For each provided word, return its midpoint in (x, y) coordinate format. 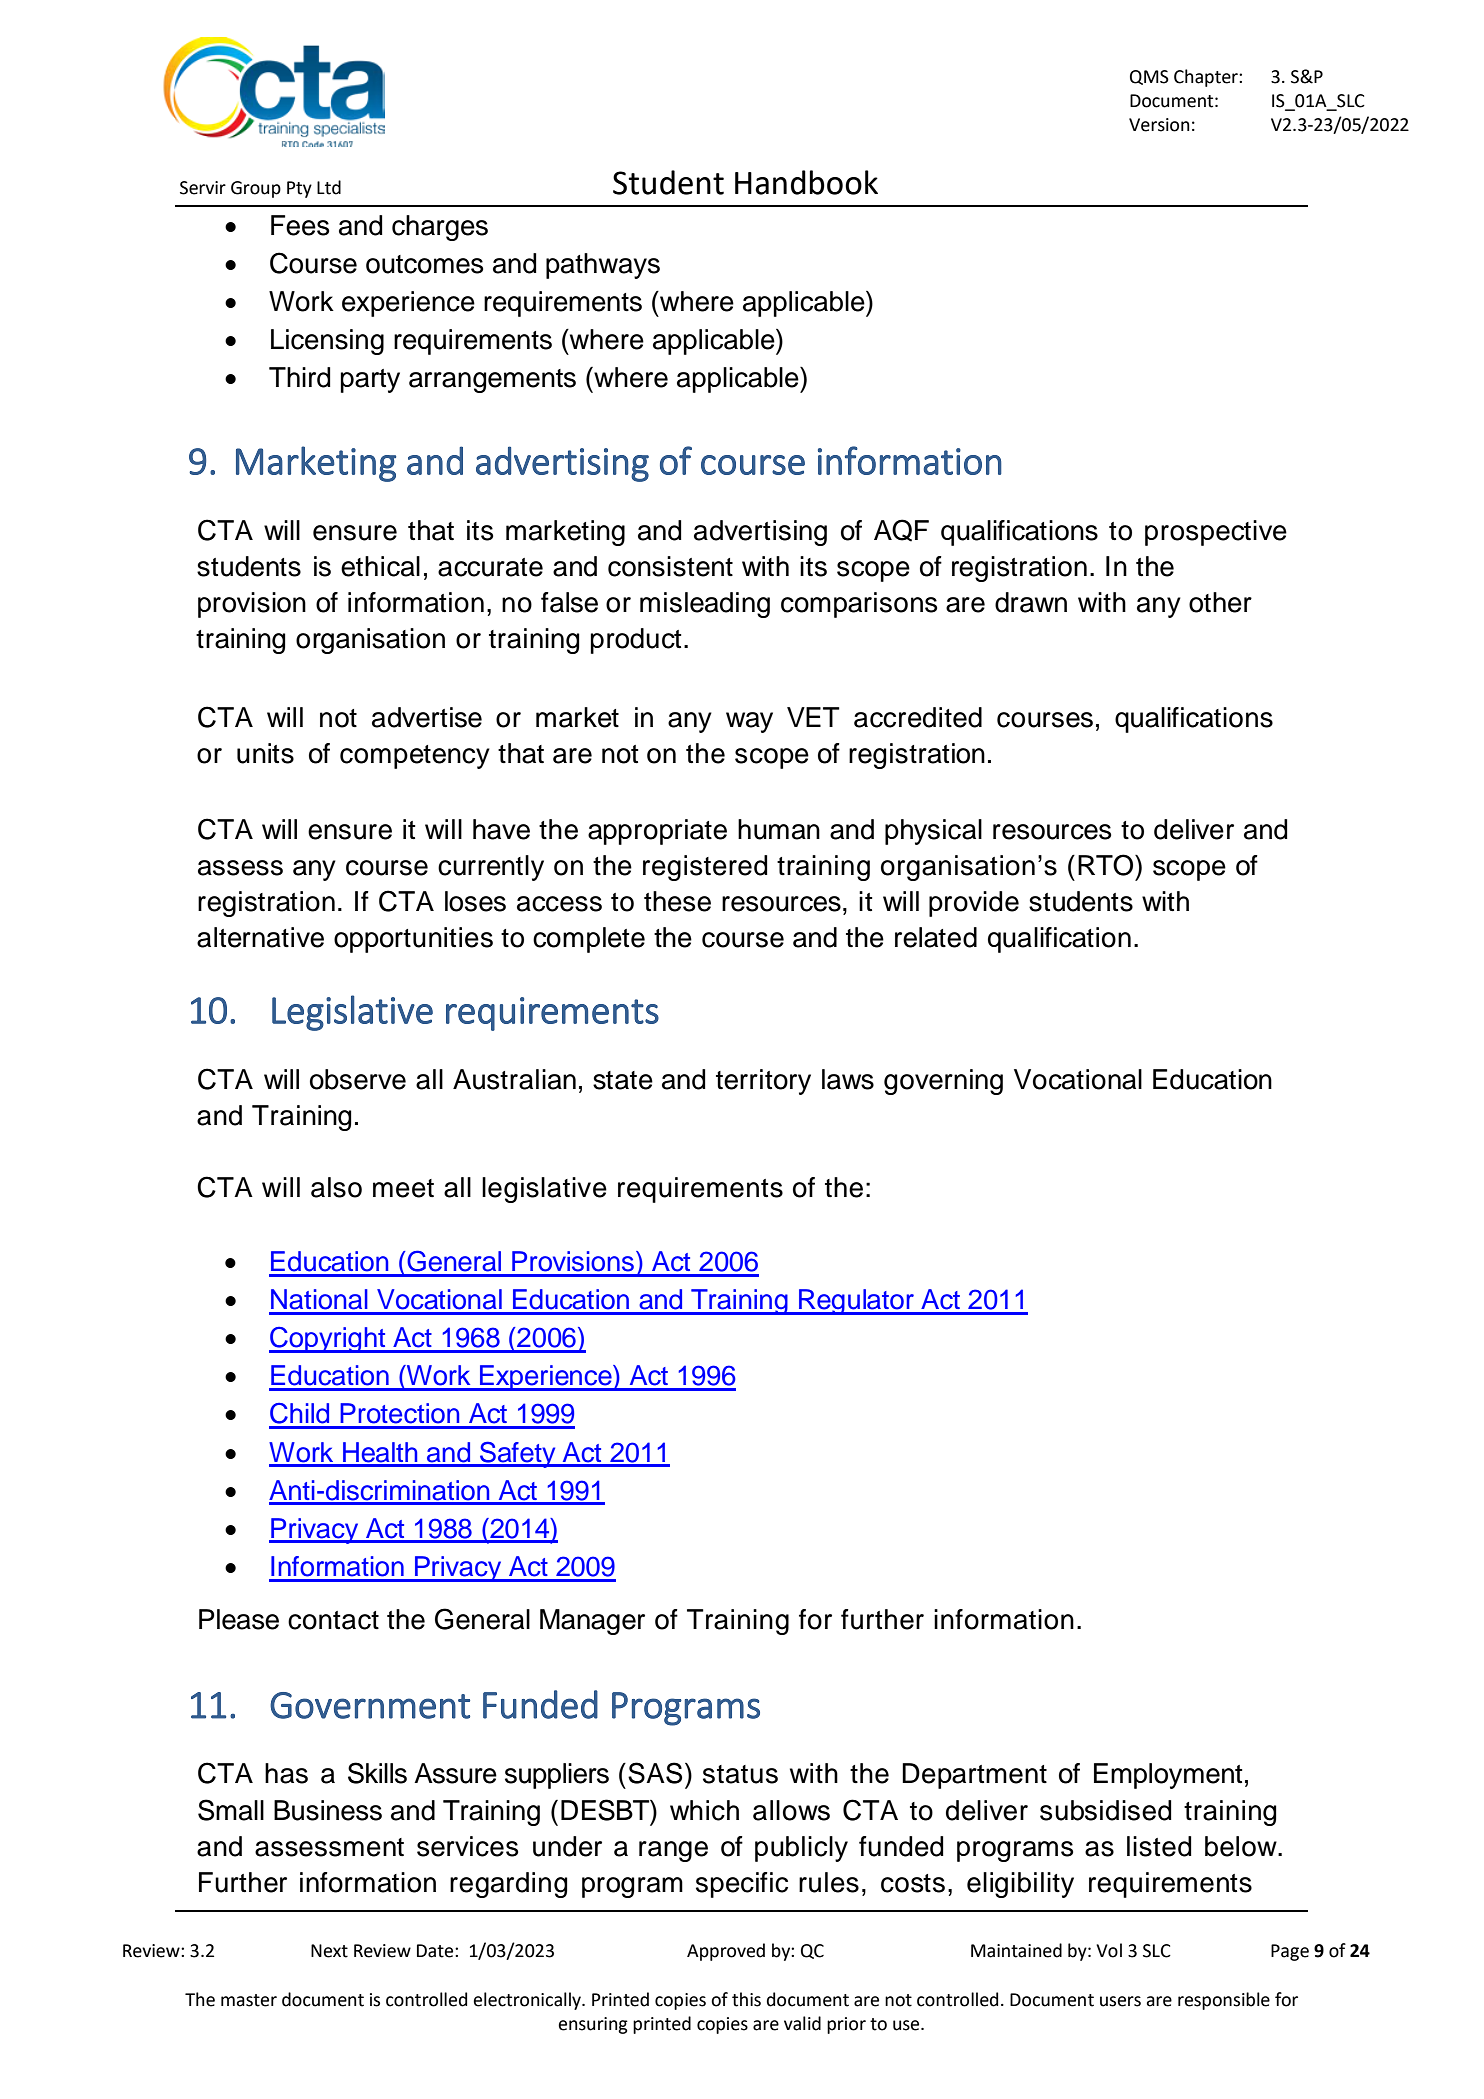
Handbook (806, 182)
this (746, 1999)
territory (763, 1082)
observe (358, 1079)
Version (1159, 125)
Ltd (329, 187)
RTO (1105, 865)
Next (329, 1951)
